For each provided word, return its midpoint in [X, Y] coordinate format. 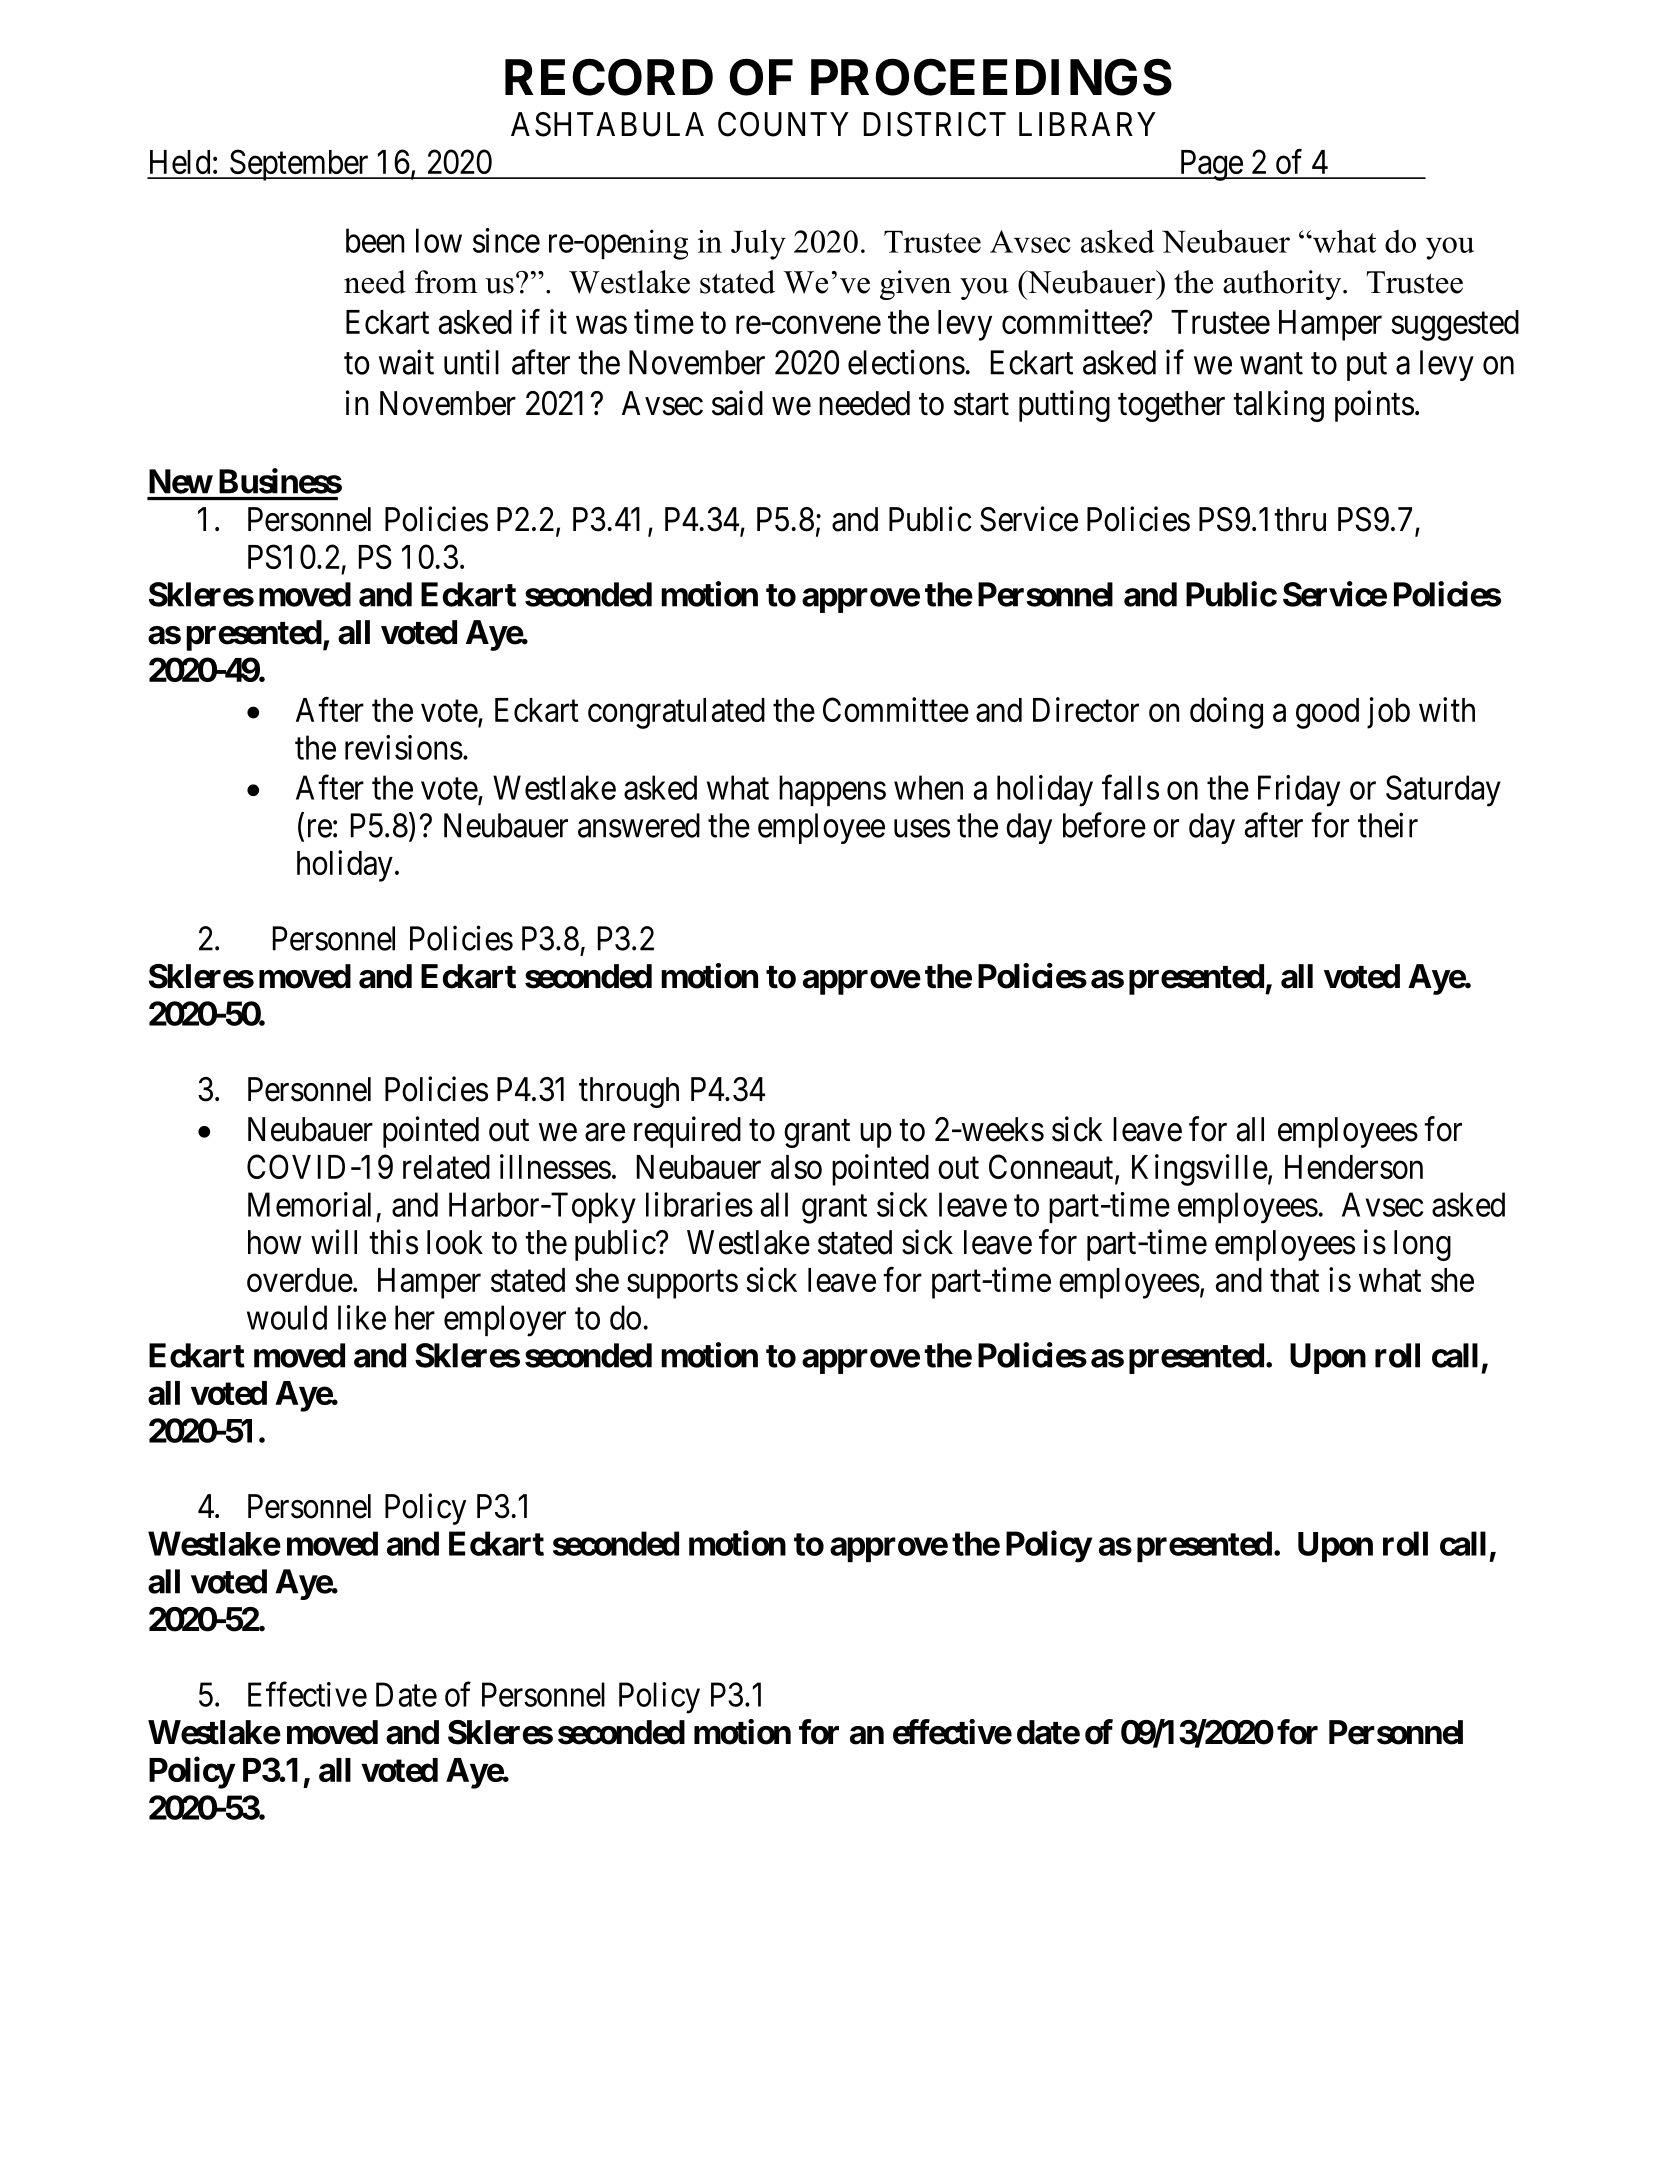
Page [1210, 165]
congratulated [676, 713]
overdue [300, 1280]
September [299, 165]
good [1327, 713]
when [928, 787]
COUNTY [783, 124]
